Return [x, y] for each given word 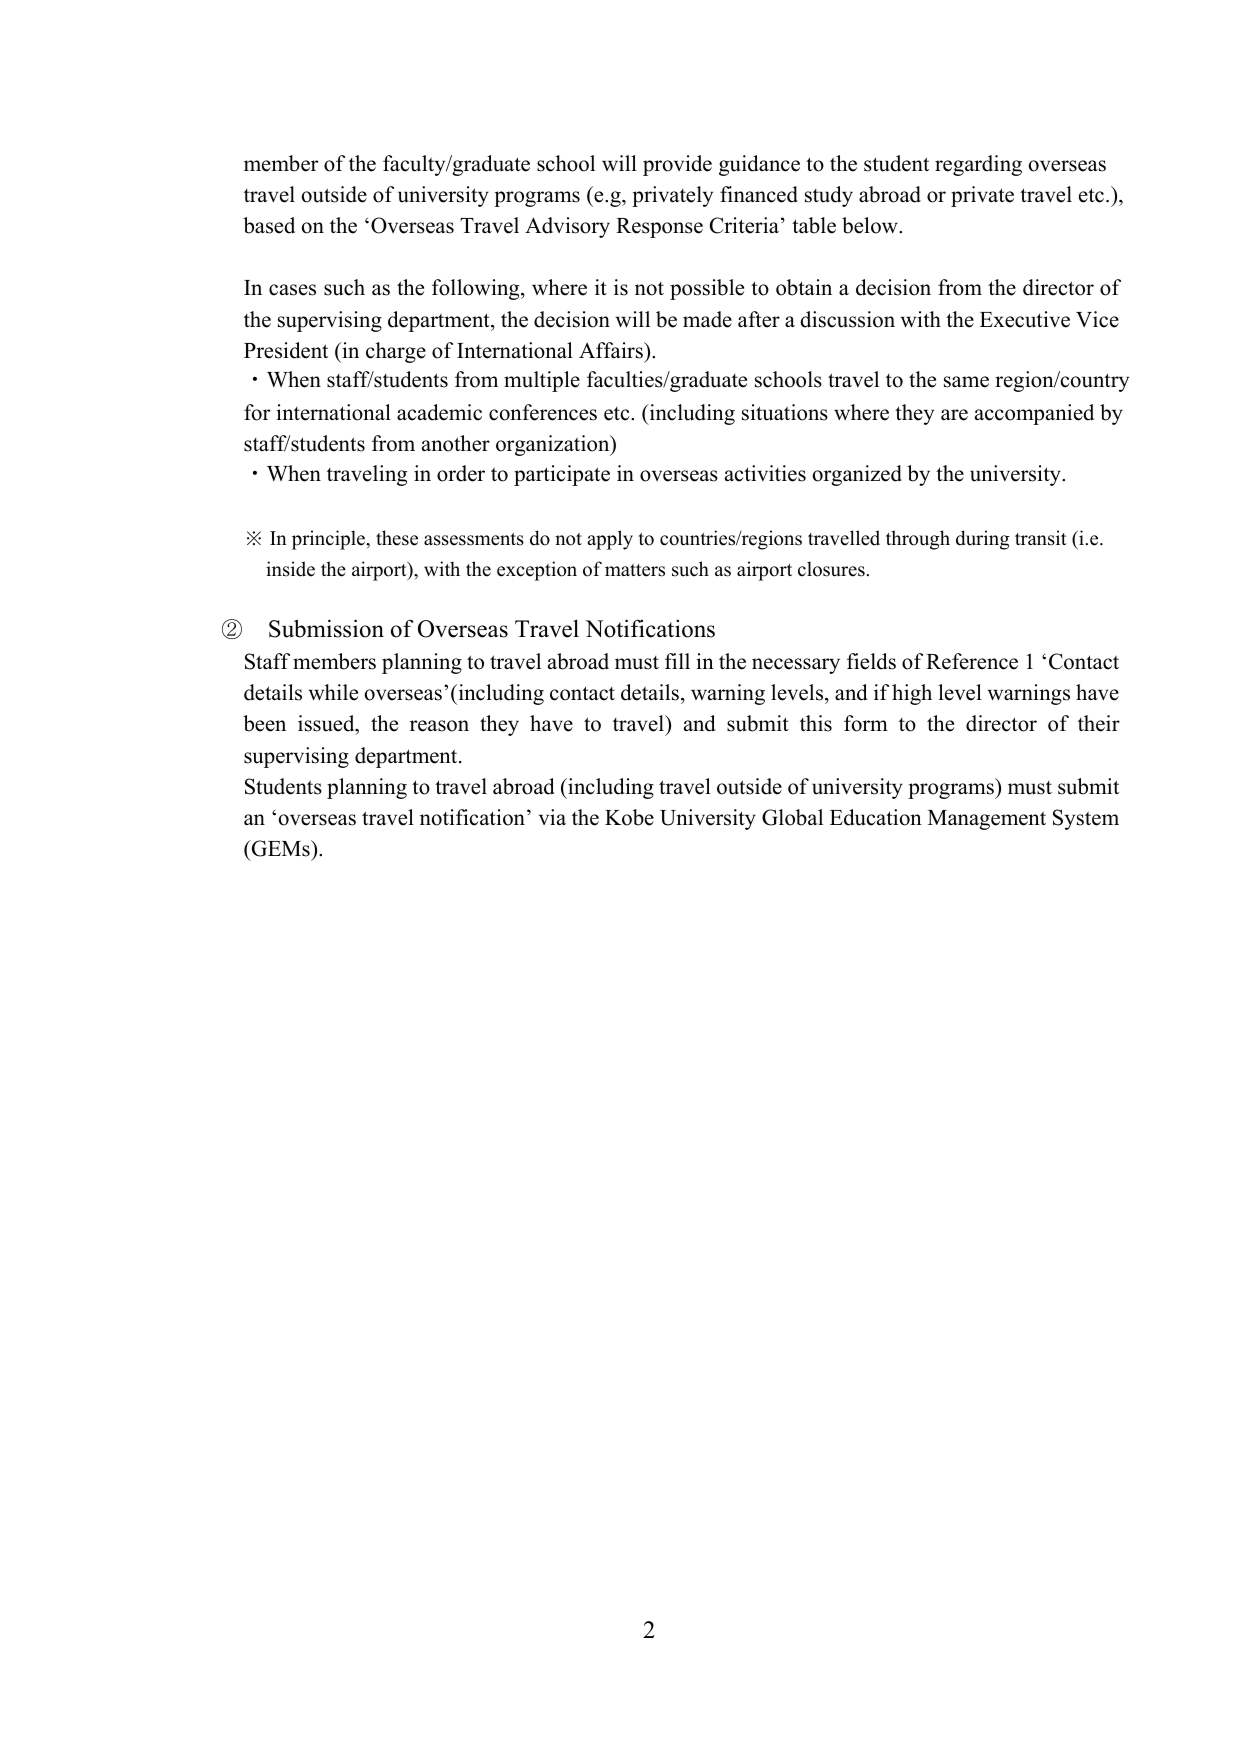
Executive [1025, 319]
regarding [978, 165]
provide [677, 165]
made [707, 319]
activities [765, 473]
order [461, 473]
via [552, 817]
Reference [972, 661]
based [269, 225]
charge [396, 352]
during [983, 540]
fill [677, 661]
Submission [326, 628]
